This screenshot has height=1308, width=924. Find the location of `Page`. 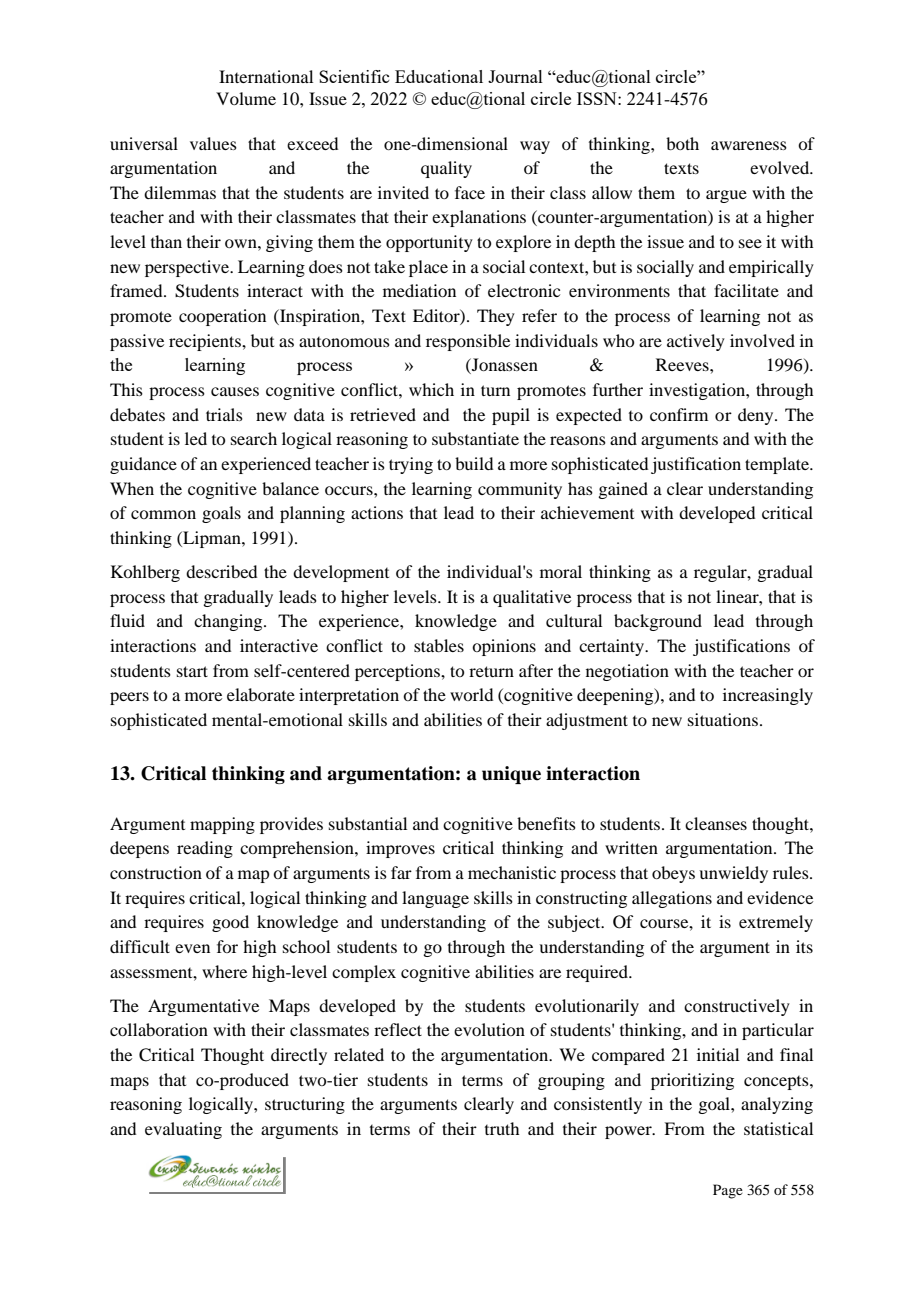

Page is located at coordinates (728, 1191).
